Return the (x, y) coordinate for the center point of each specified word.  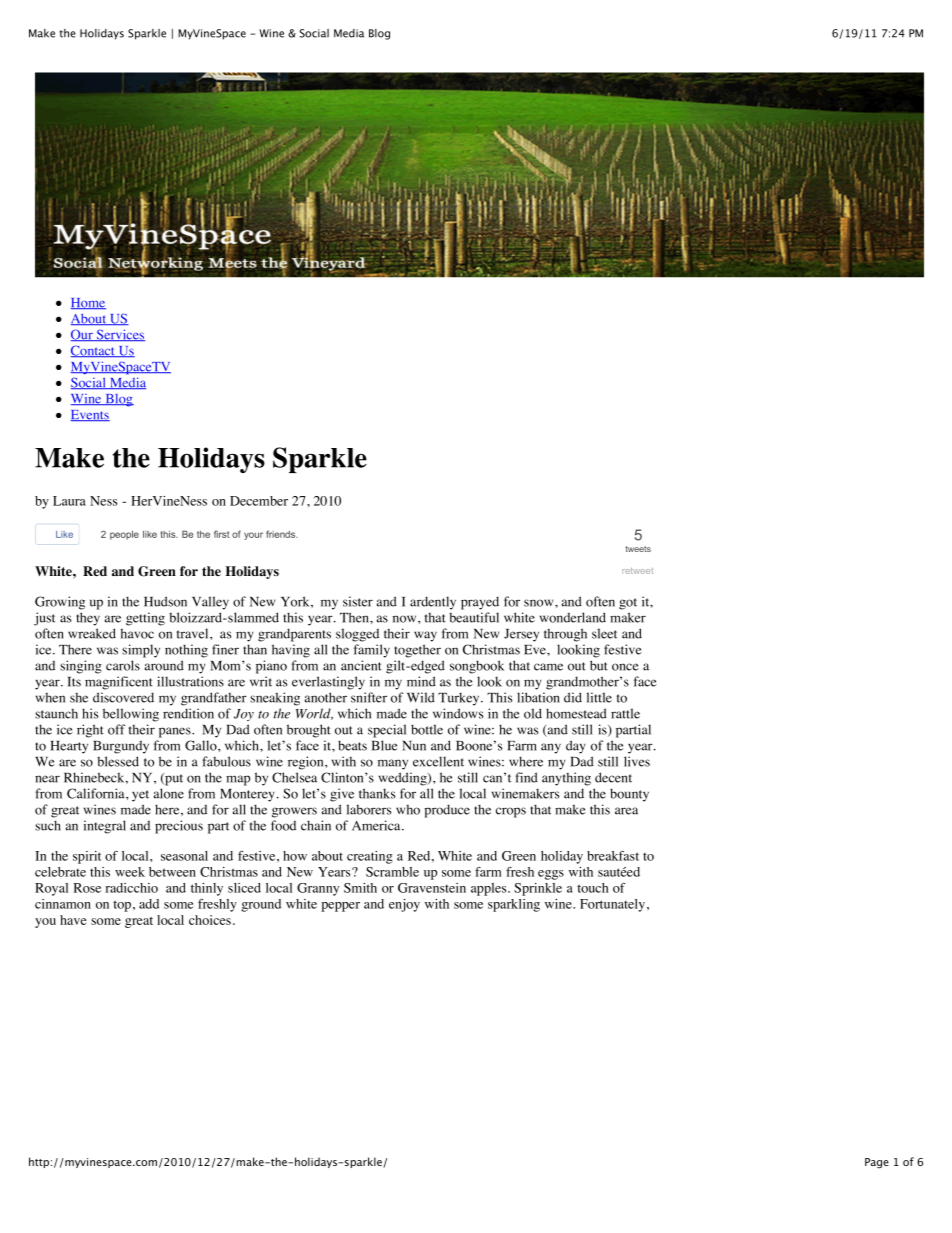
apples (490, 889)
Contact (94, 351)
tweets (638, 549)
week (130, 872)
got (628, 604)
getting (145, 619)
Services (120, 335)
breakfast (613, 856)
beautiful (474, 617)
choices (210, 920)
